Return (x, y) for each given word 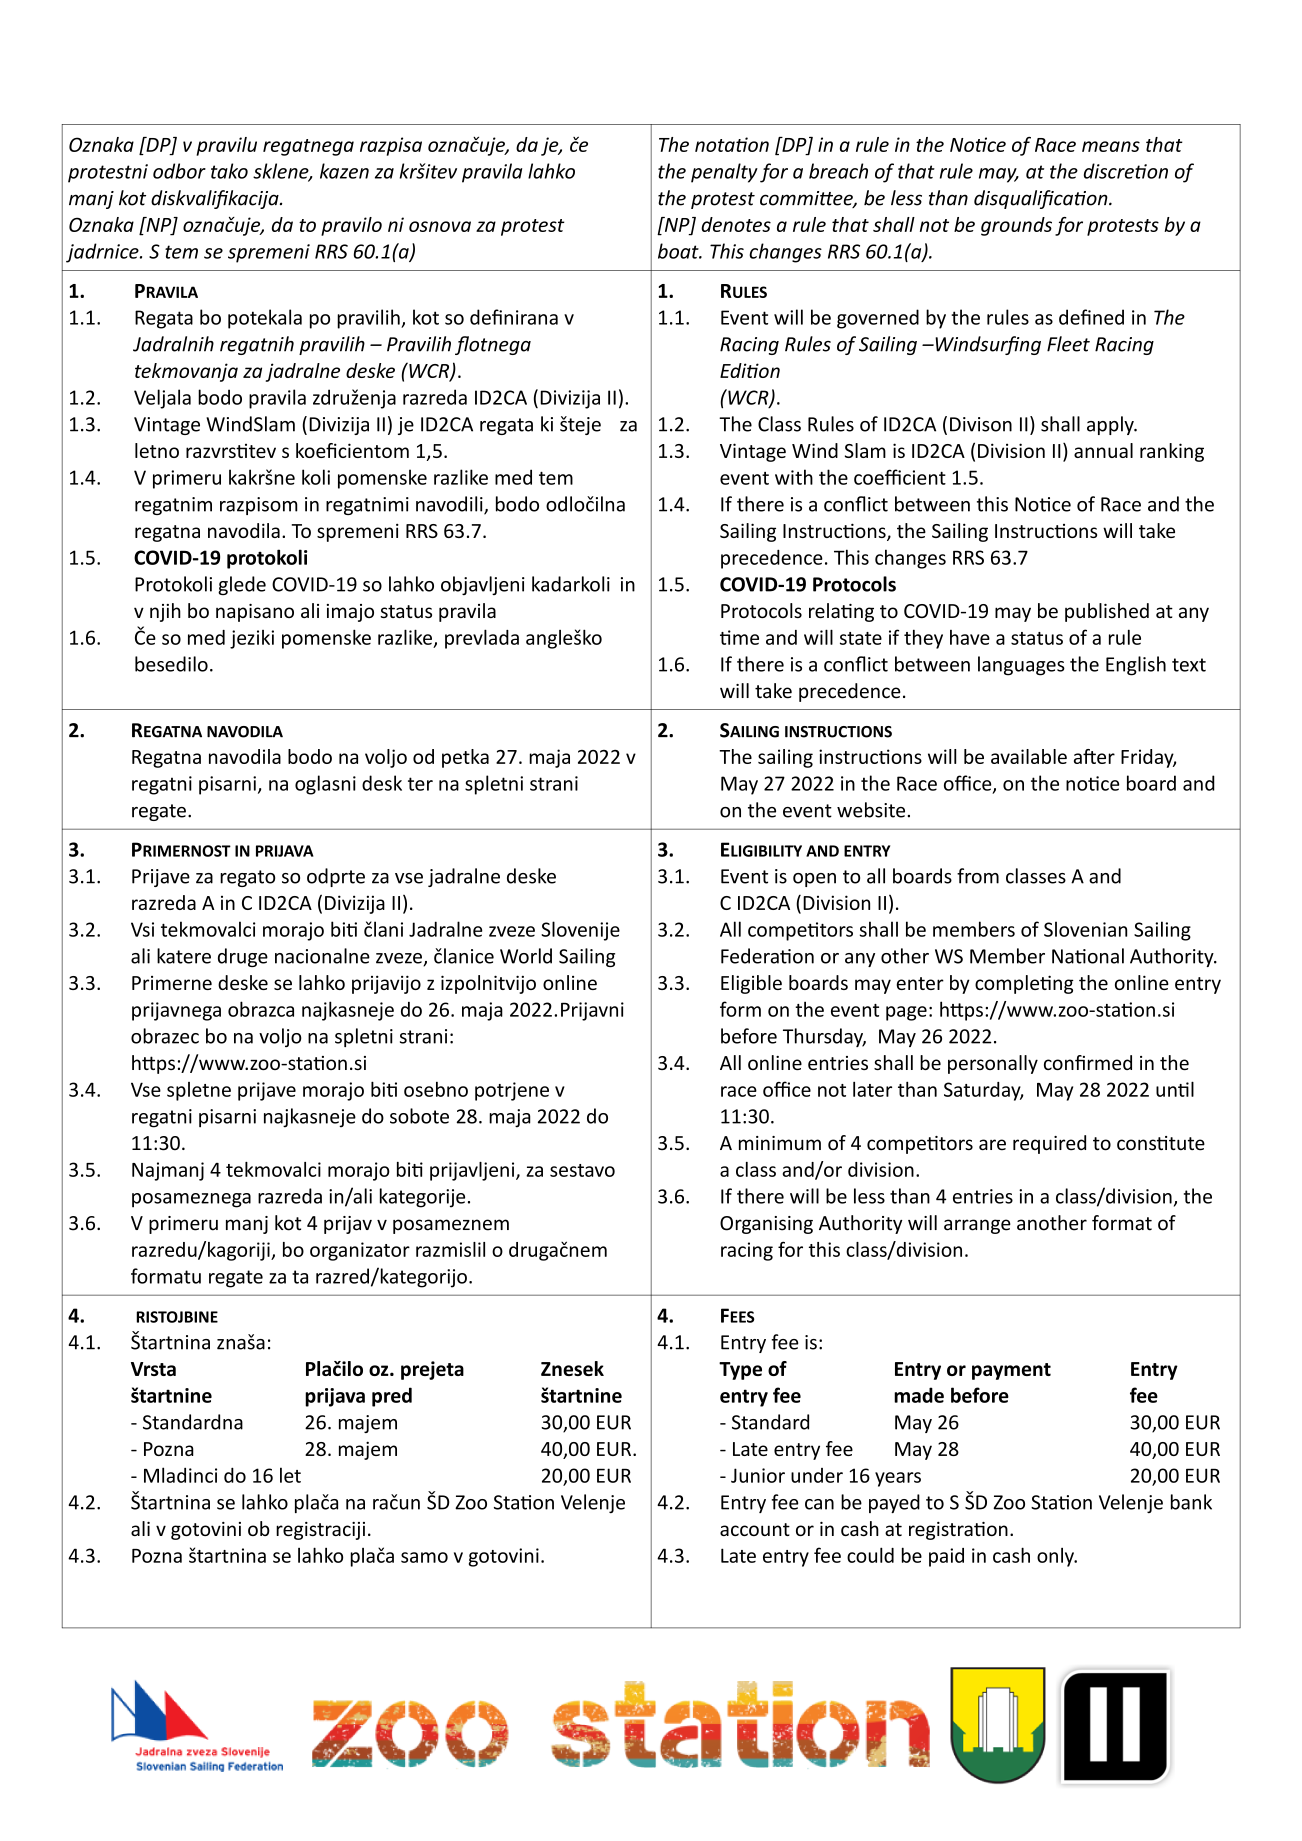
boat (679, 251)
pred (392, 1397)
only (1056, 1557)
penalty (724, 173)
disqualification (1042, 199)
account (755, 1529)
